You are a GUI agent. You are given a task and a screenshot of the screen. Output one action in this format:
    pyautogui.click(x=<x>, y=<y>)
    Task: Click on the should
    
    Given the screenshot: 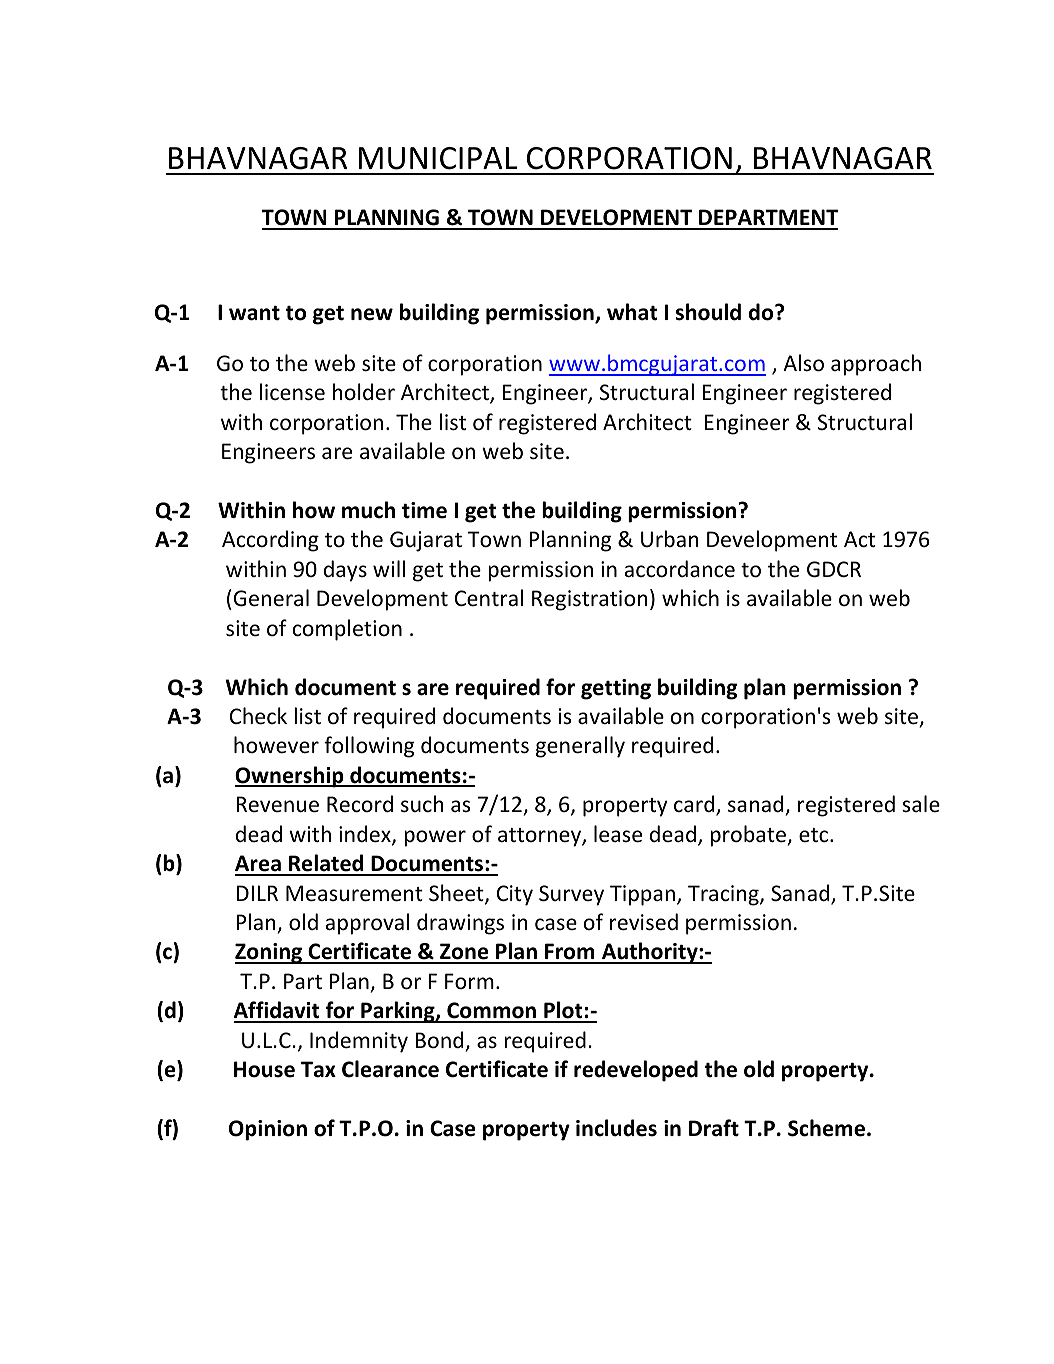 What is the action you would take?
    pyautogui.click(x=708, y=312)
